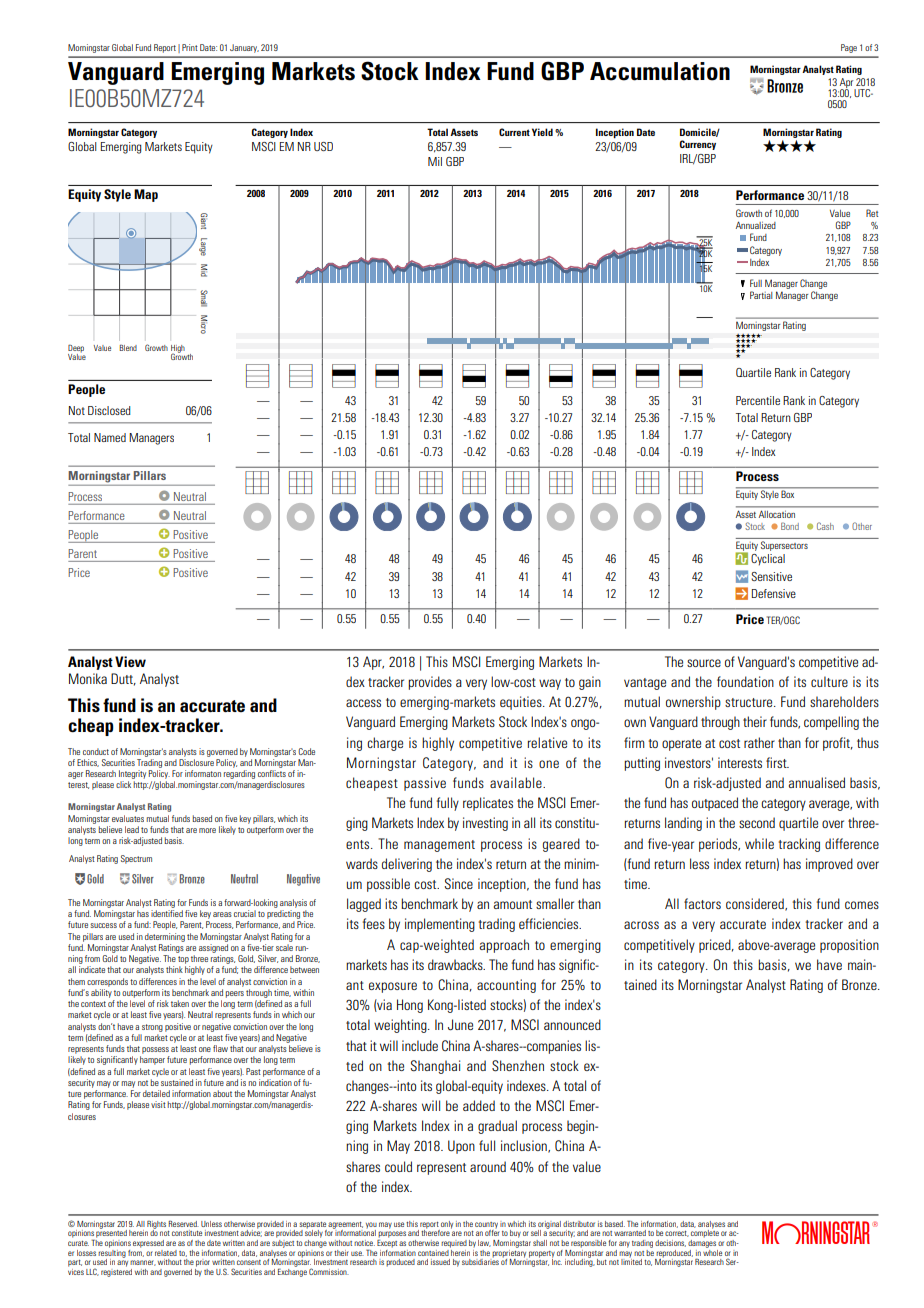 The height and width of the document is (1308, 924). What do you see at coordinates (849, 48) in the document?
I see `Page` at bounding box center [849, 48].
